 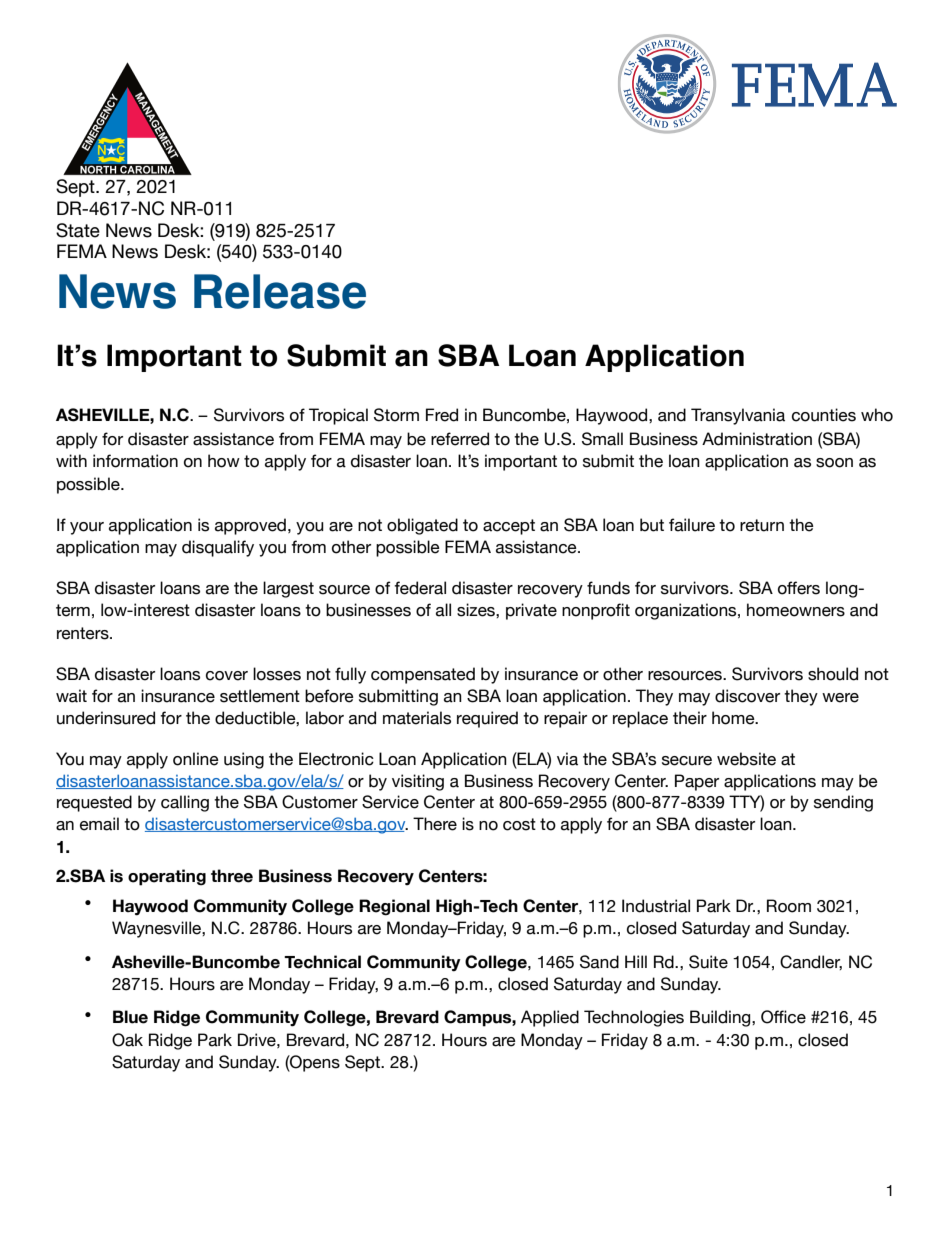 I want to click on should, so click(x=833, y=674).
